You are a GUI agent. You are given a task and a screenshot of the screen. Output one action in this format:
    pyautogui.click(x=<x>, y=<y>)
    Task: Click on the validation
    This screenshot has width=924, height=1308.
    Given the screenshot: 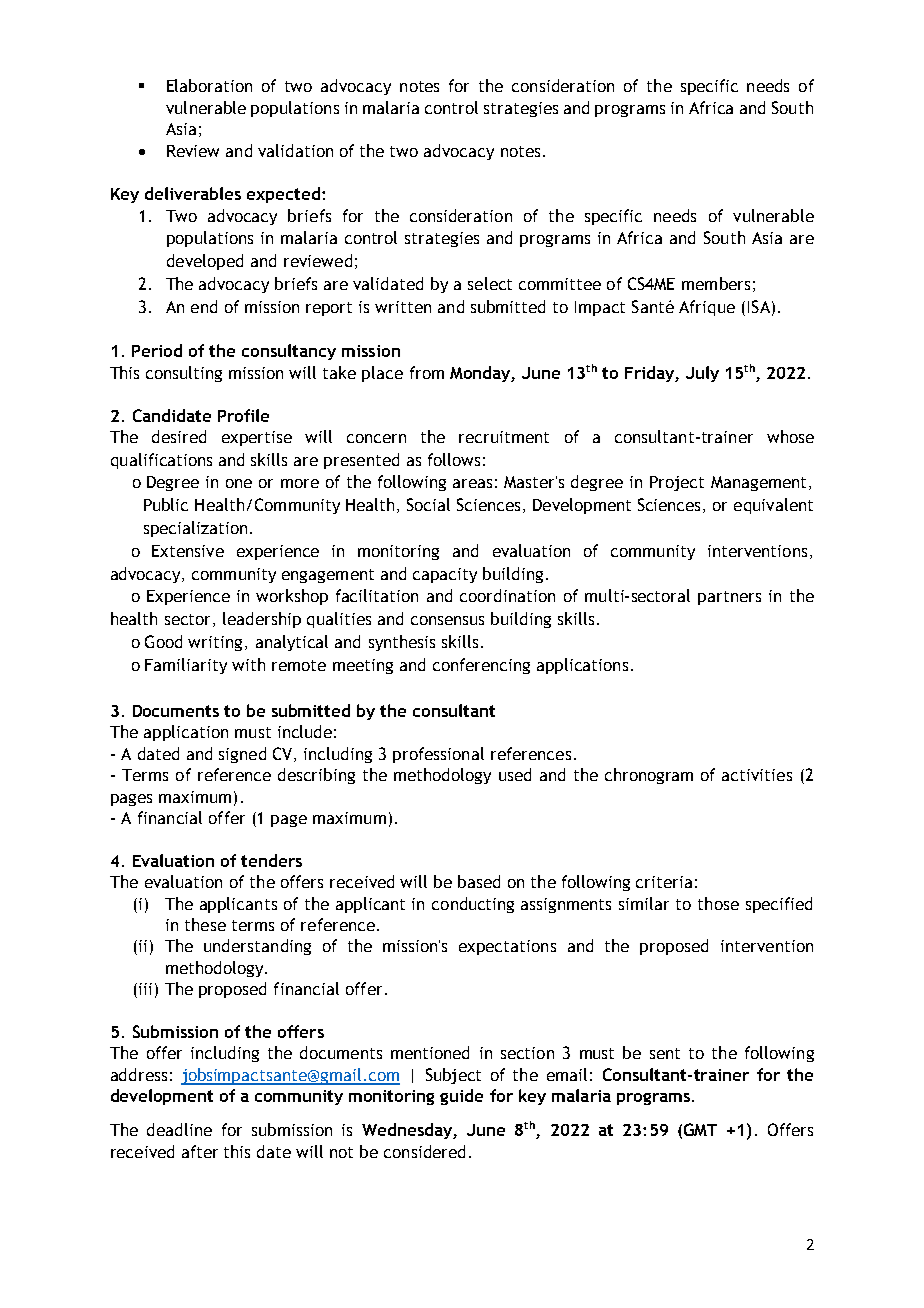 What is the action you would take?
    pyautogui.click(x=295, y=150)
